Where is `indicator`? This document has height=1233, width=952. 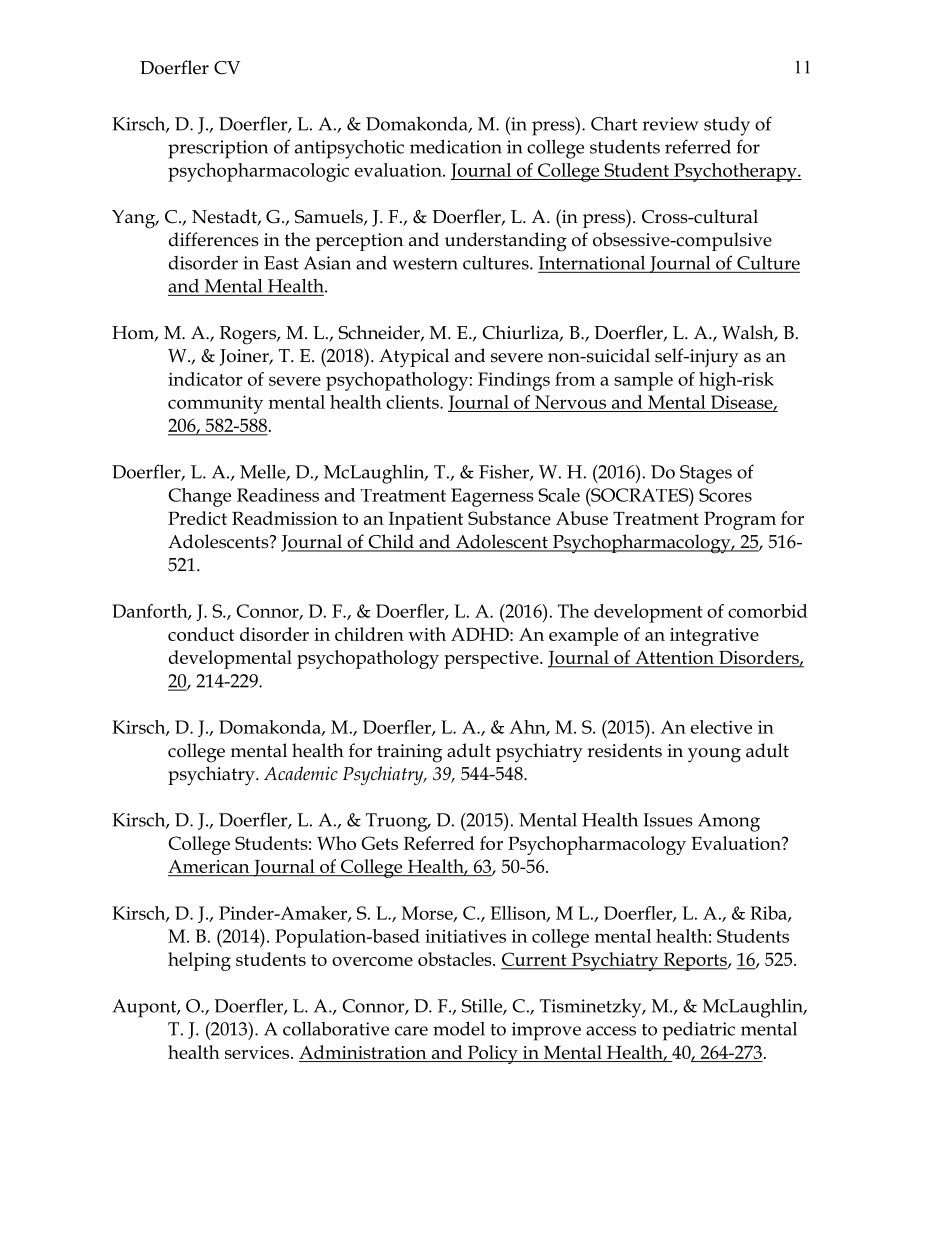 indicator is located at coordinates (205, 379).
